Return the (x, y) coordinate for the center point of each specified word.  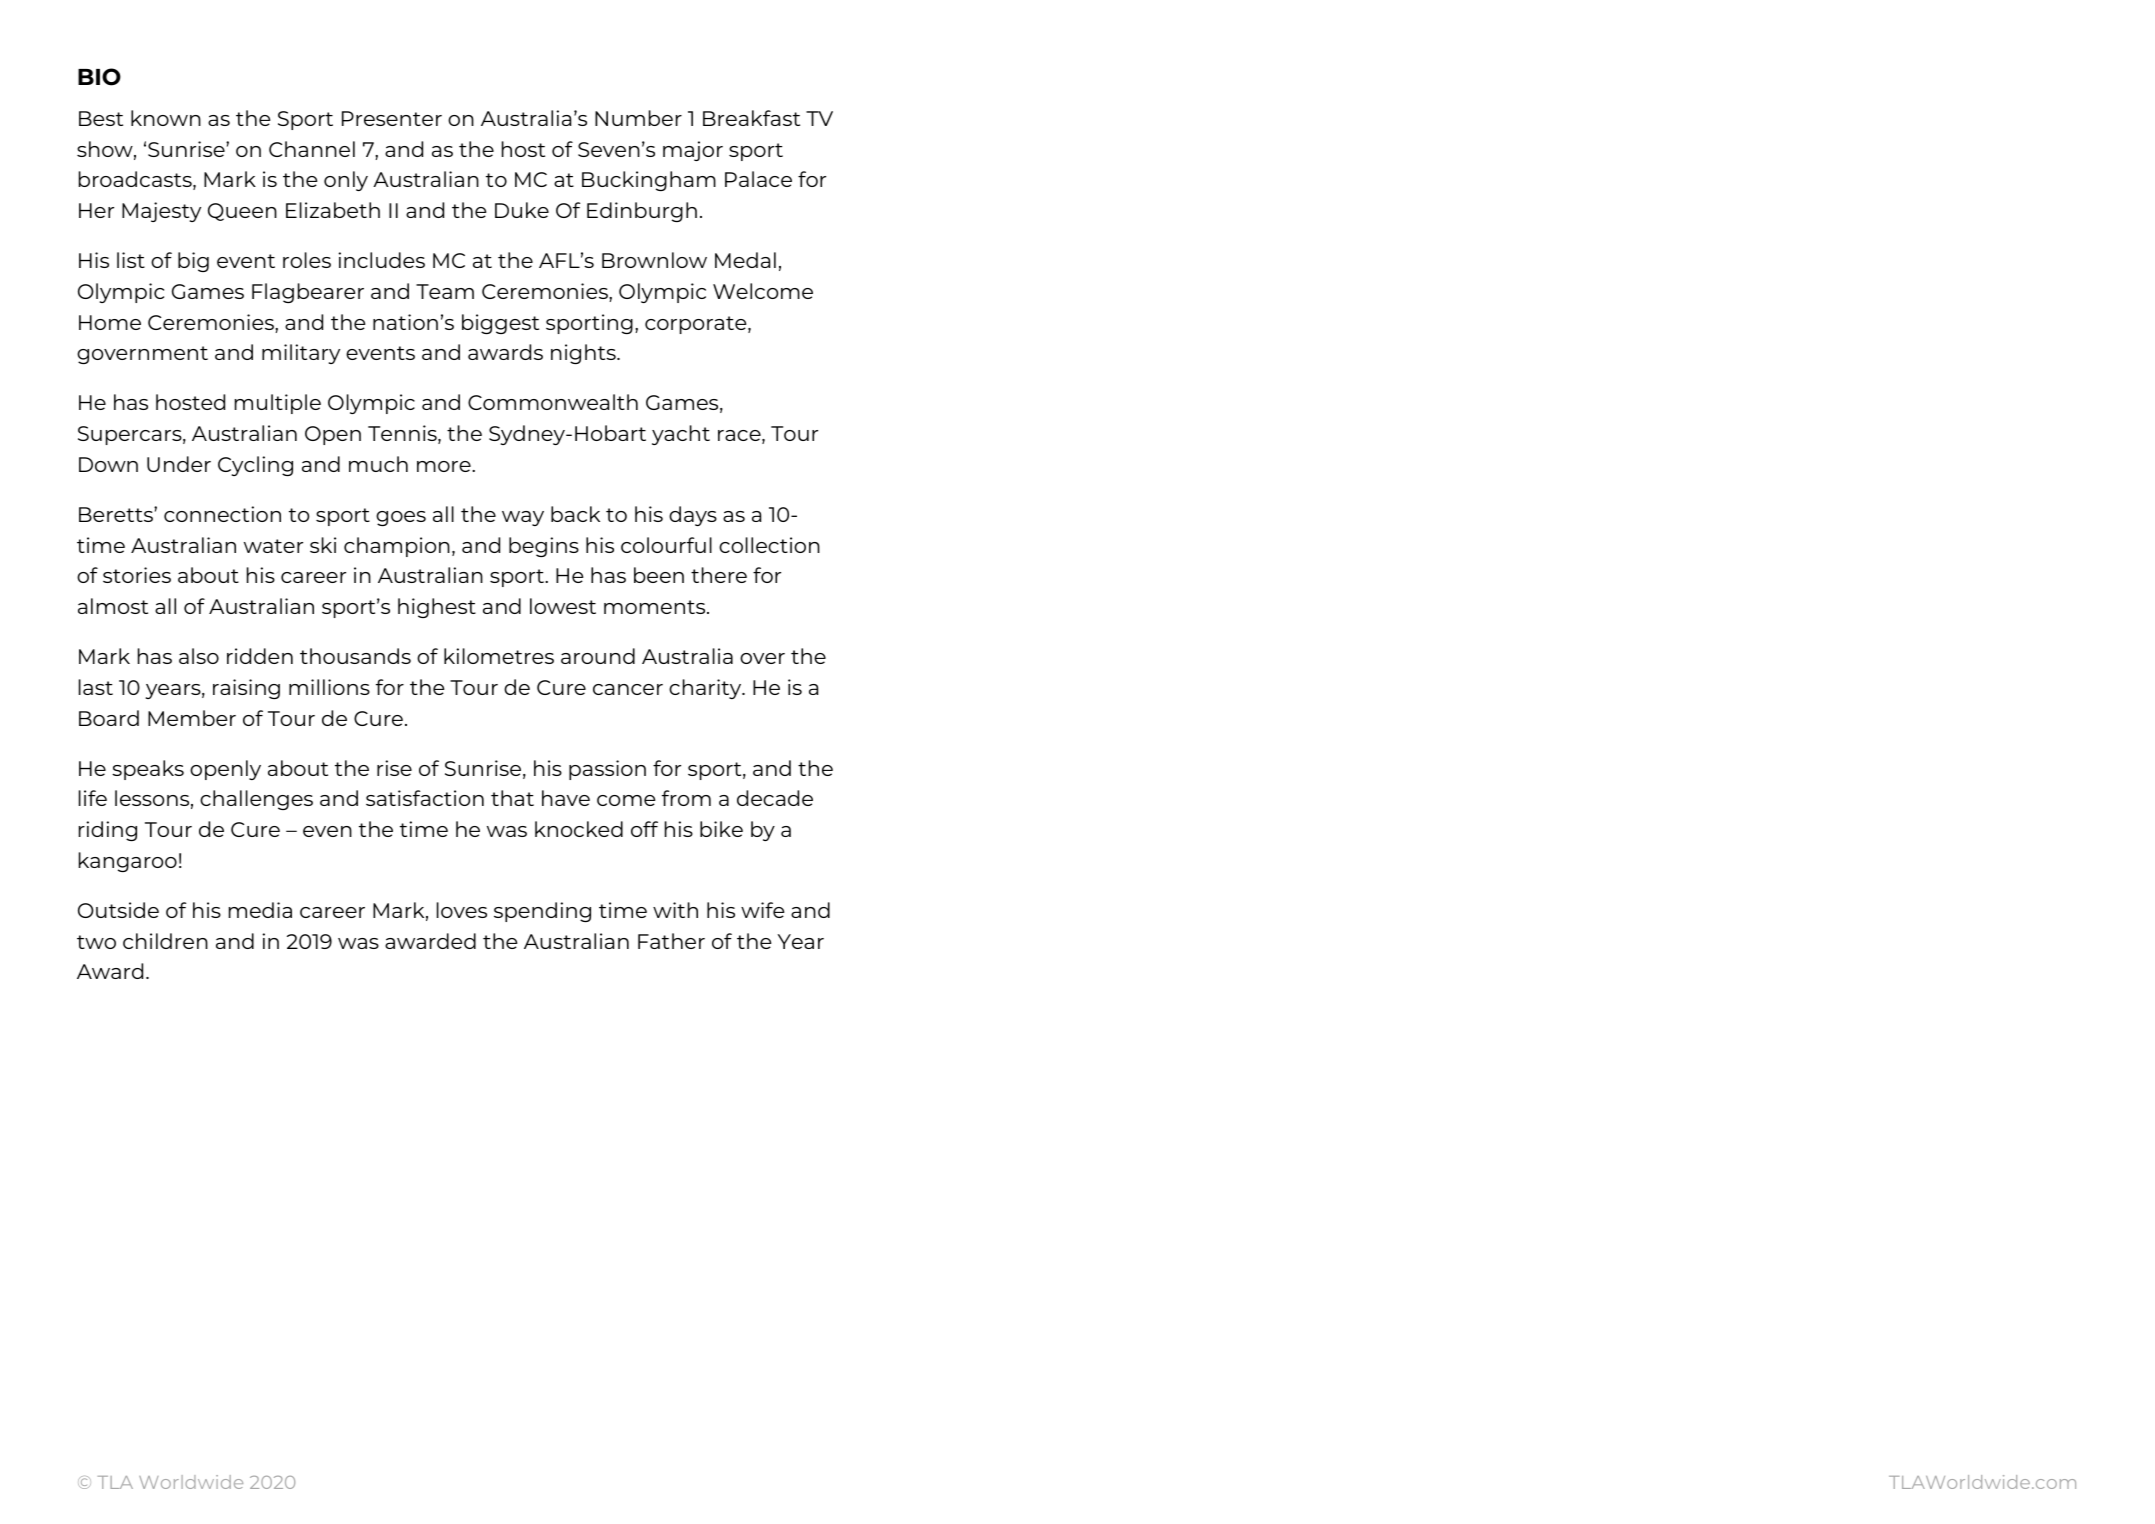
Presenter (392, 118)
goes (401, 518)
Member (192, 718)
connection (222, 514)
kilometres (499, 656)
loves (462, 910)
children (165, 941)
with (675, 910)
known (166, 118)
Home (110, 322)
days (693, 516)
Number (638, 118)
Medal (745, 260)
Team (445, 291)
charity (706, 689)
